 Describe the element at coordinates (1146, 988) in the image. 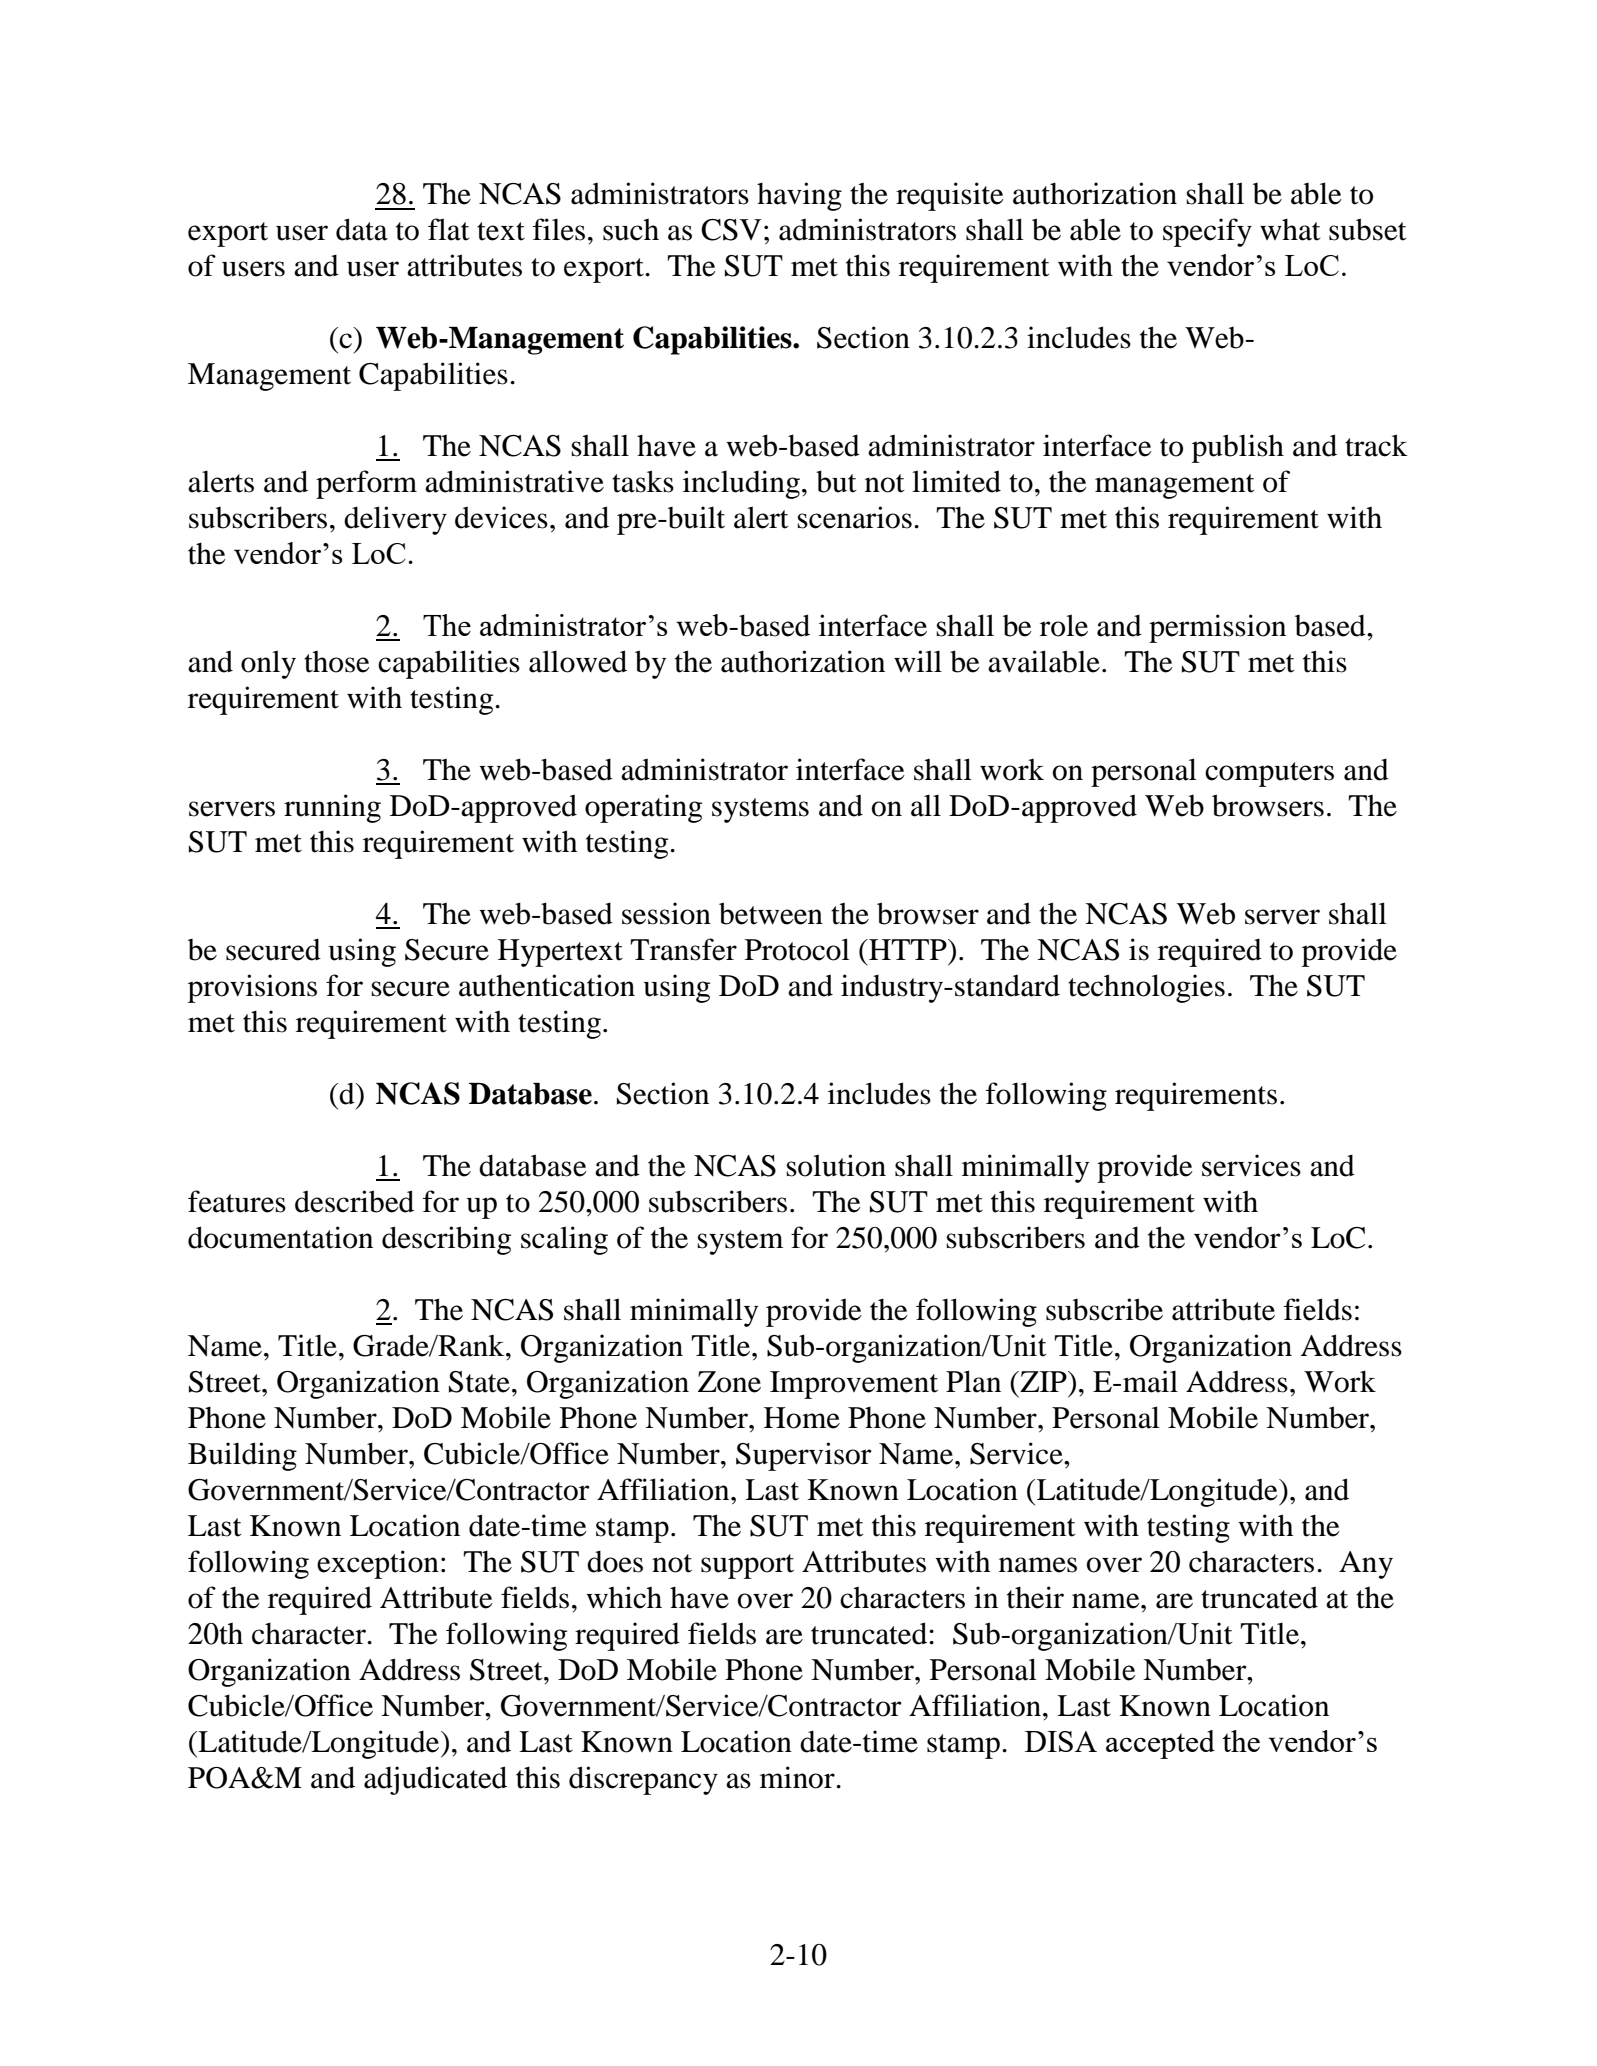

I see `technologies` at that location.
